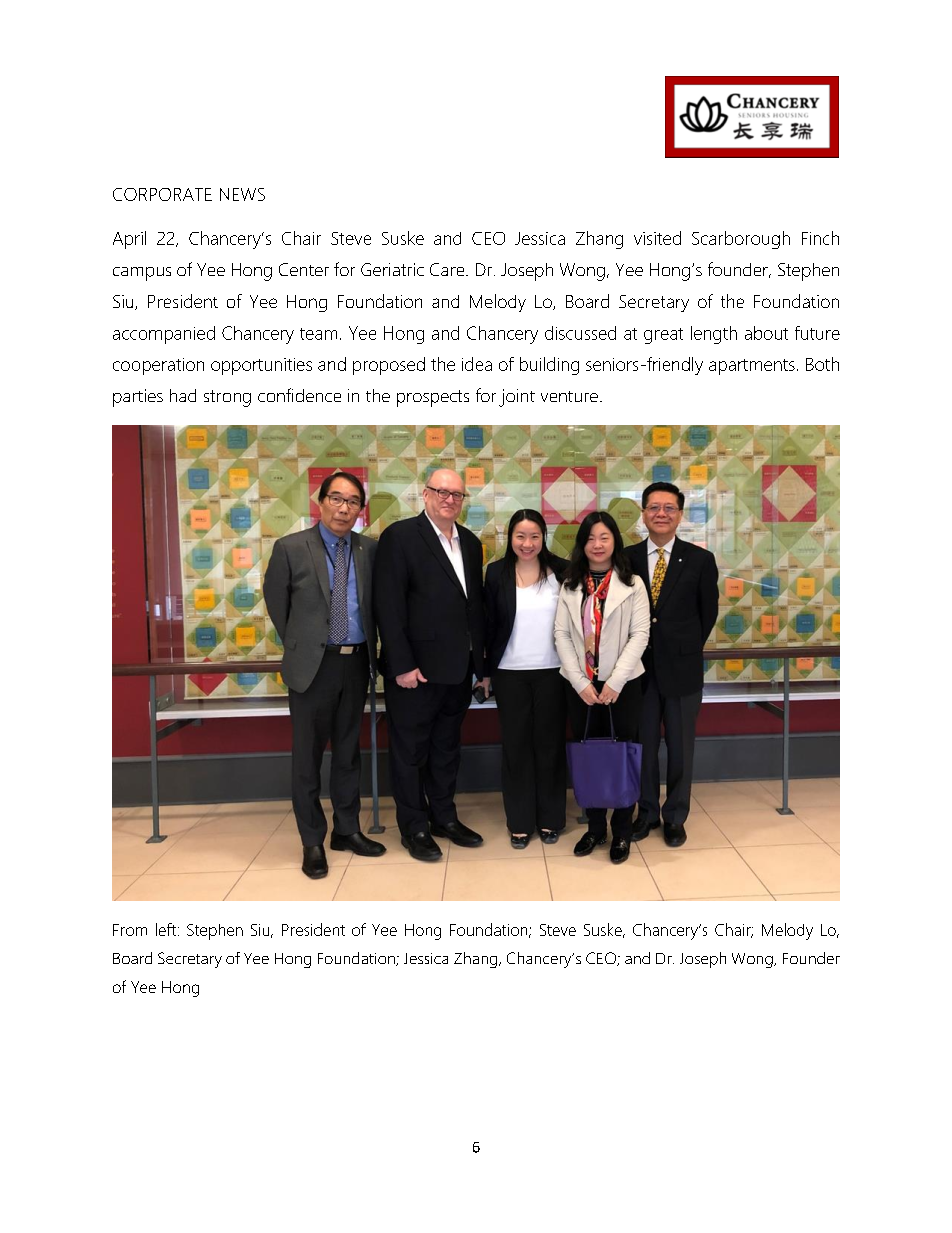 This screenshot has height=1233, width=952. Describe the element at coordinates (448, 269) in the screenshot. I see `Care` at that location.
